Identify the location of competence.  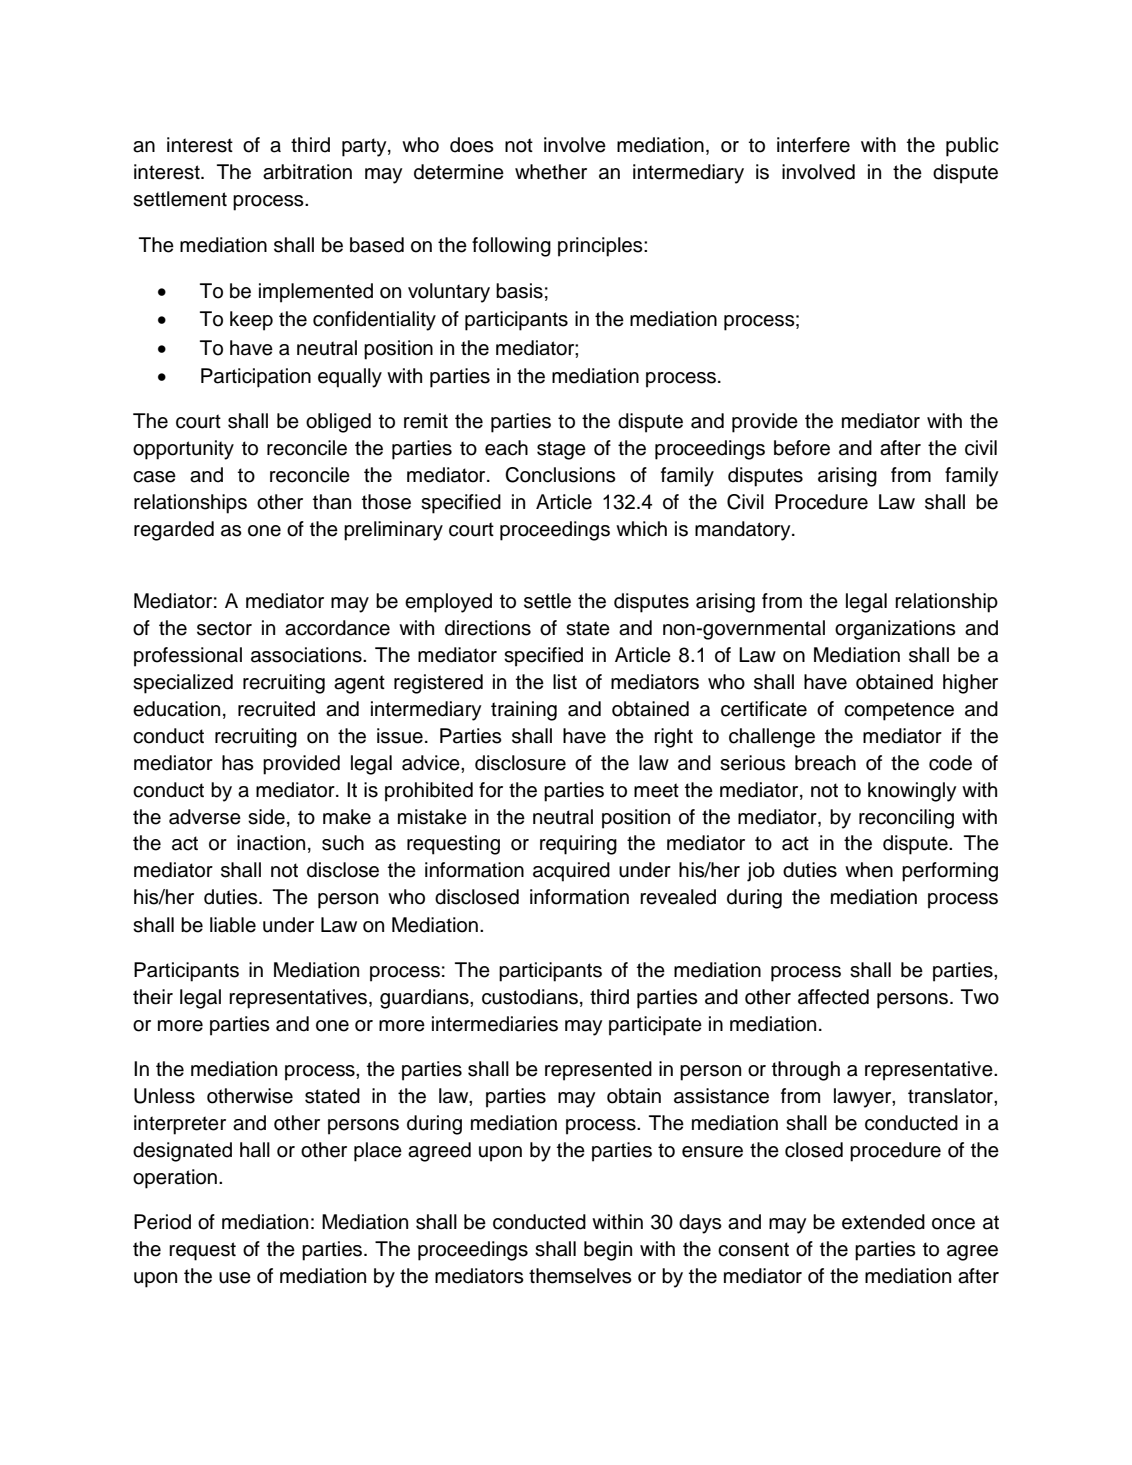
(899, 711).
